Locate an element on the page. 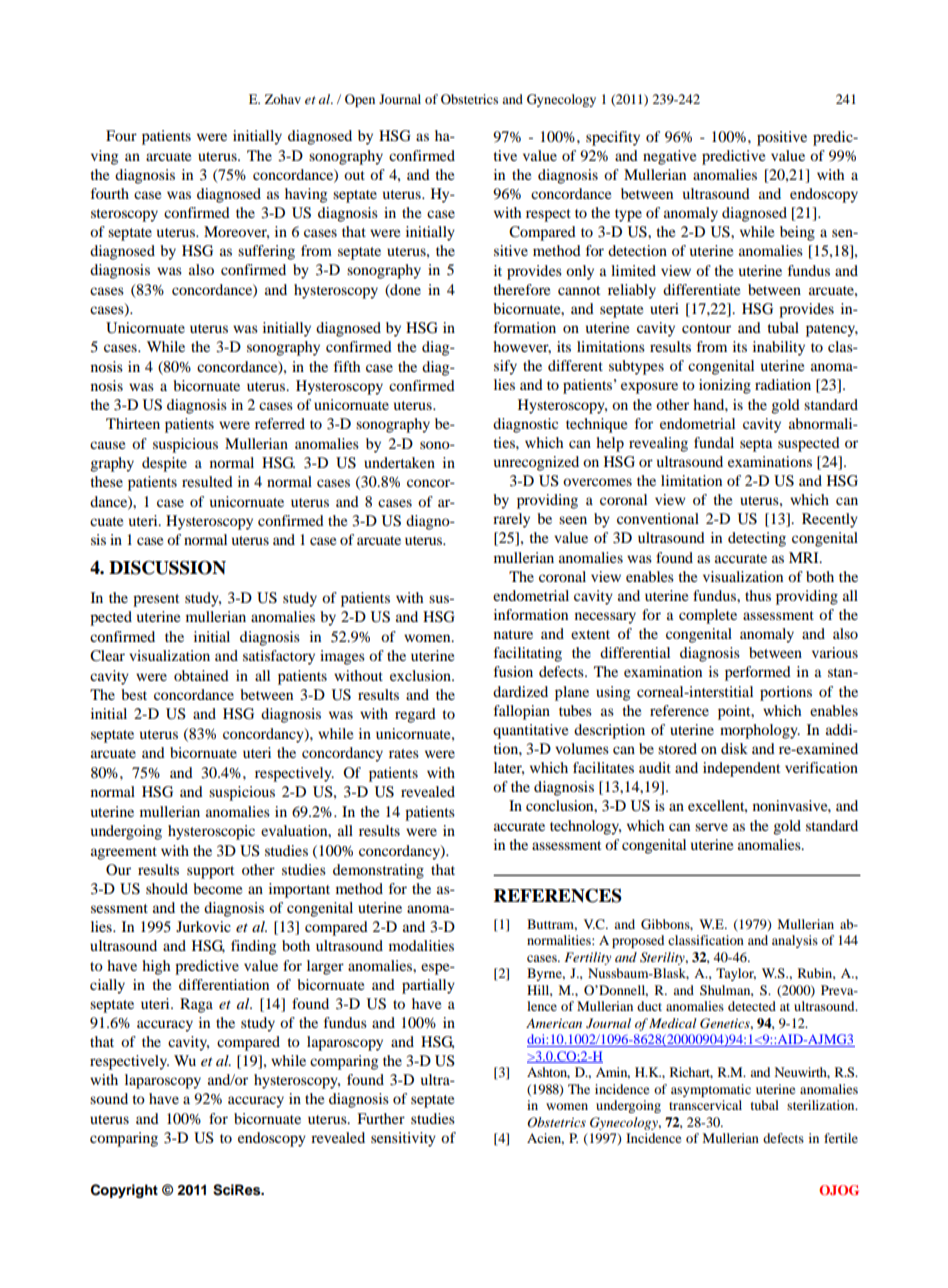 The width and height of the page is (948, 1288). unrecognized is located at coordinates (536, 463).
